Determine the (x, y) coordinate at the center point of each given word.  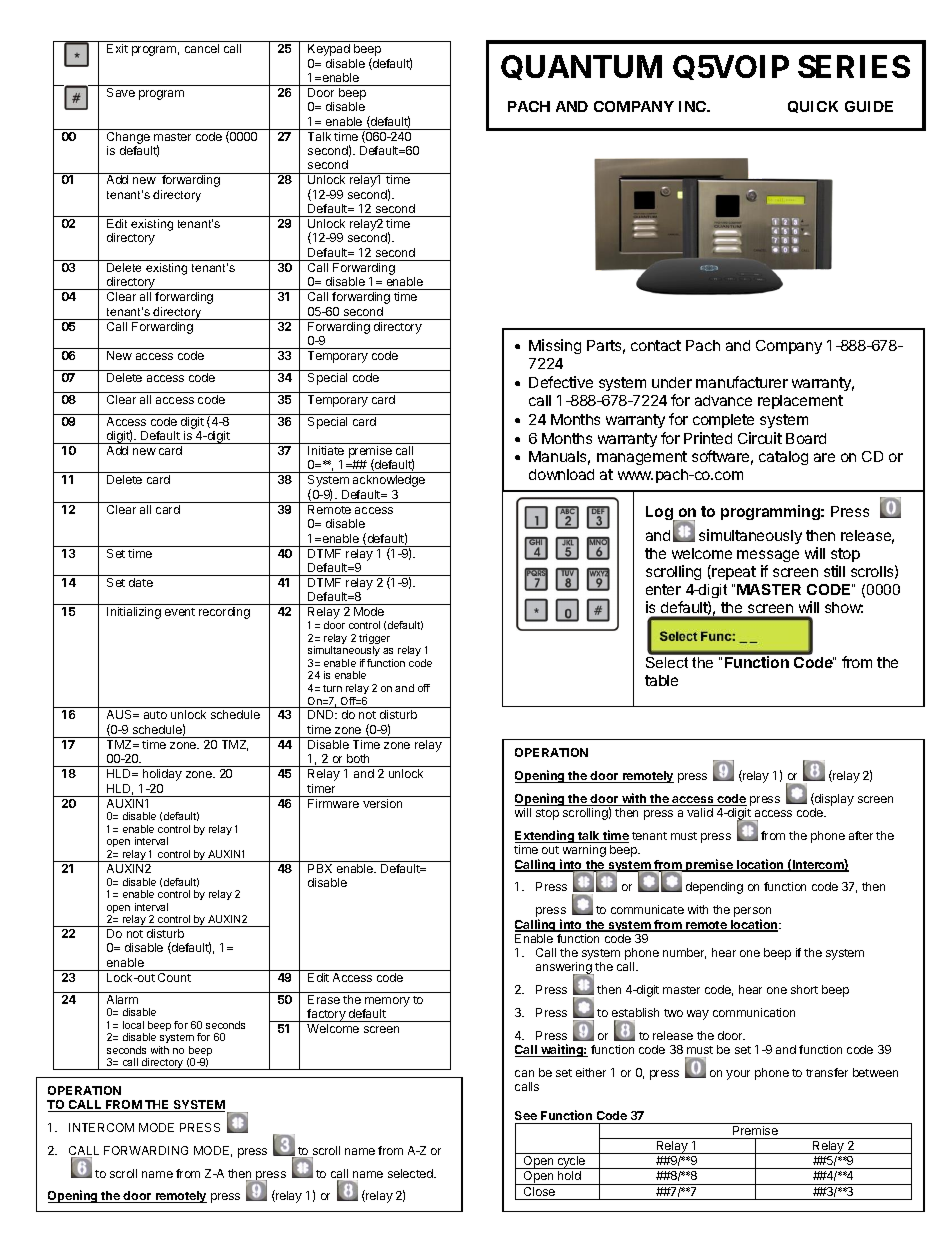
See (526, 1115)
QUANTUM (581, 67)
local (133, 1025)
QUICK (813, 107)
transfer (827, 1072)
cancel (202, 48)
